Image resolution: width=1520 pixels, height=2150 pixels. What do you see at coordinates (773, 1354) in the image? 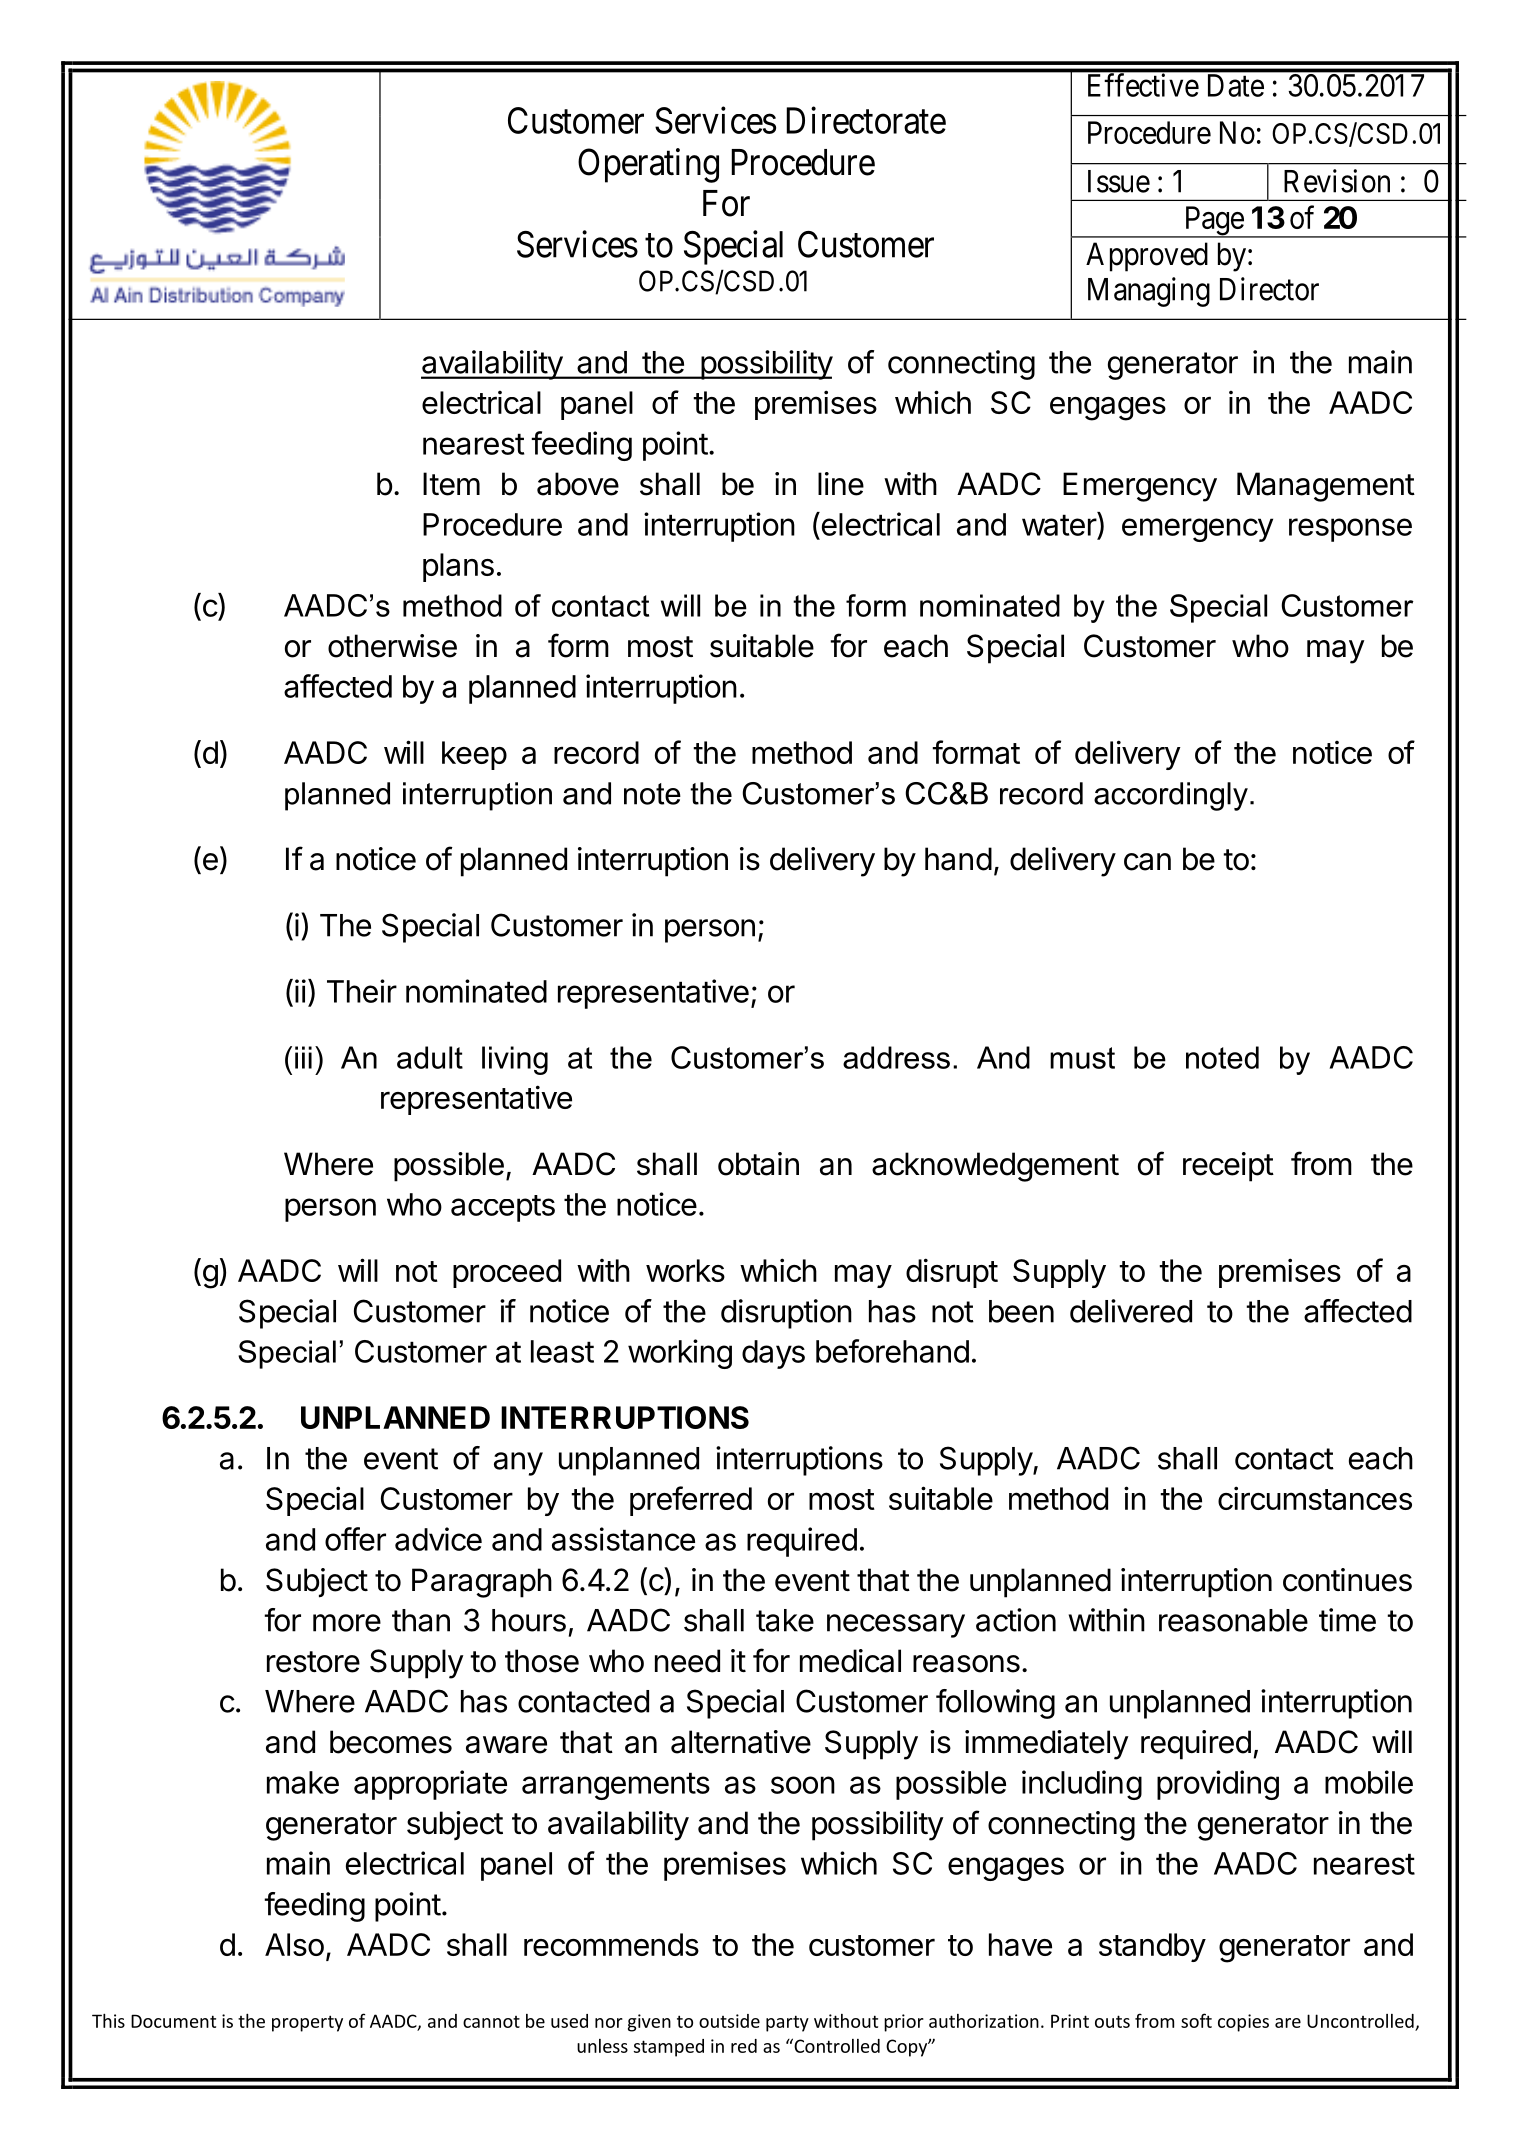
I see `days` at bounding box center [773, 1354].
